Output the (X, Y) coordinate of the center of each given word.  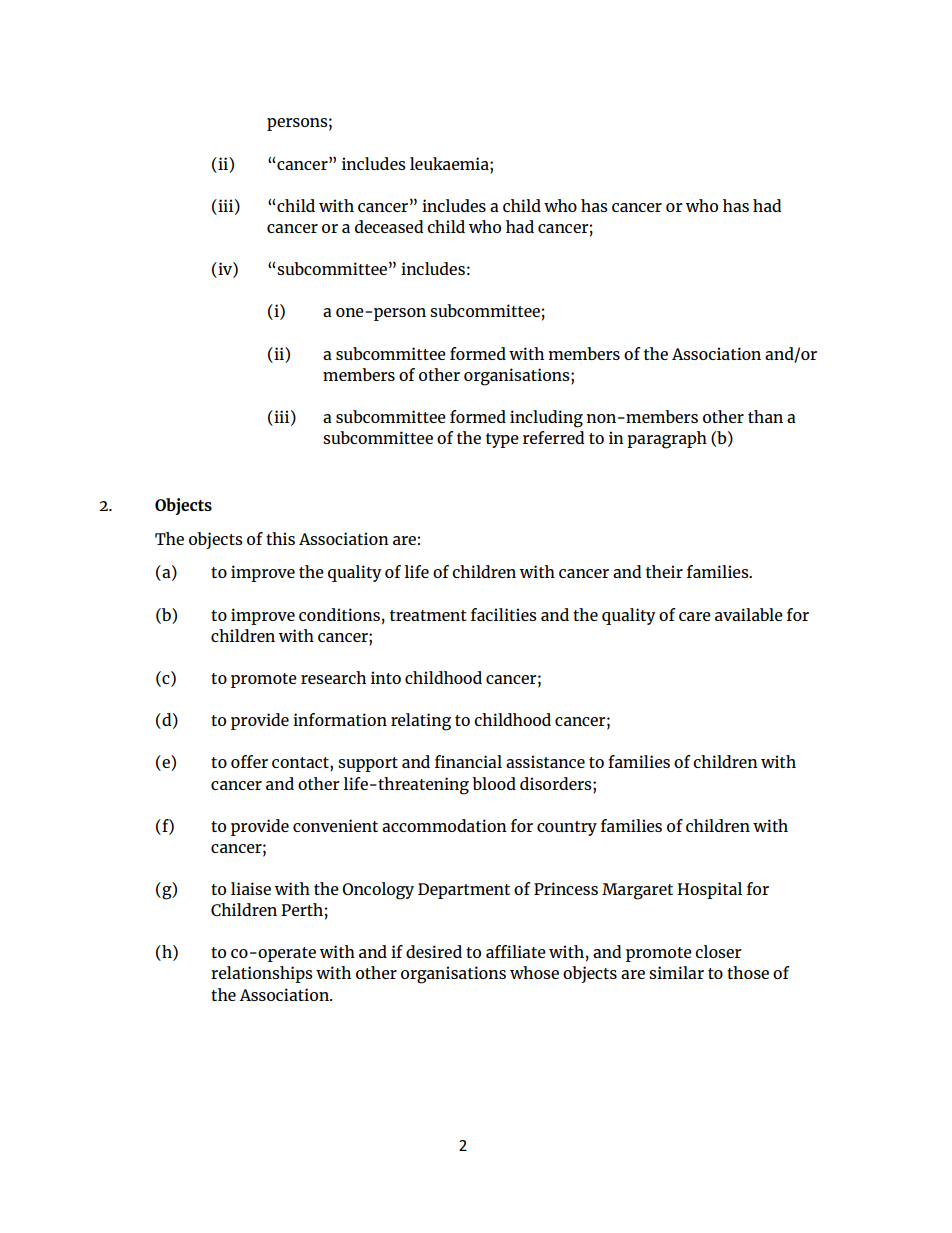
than (765, 416)
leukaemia (450, 163)
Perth (302, 909)
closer (718, 951)
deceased (389, 226)
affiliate (516, 951)
